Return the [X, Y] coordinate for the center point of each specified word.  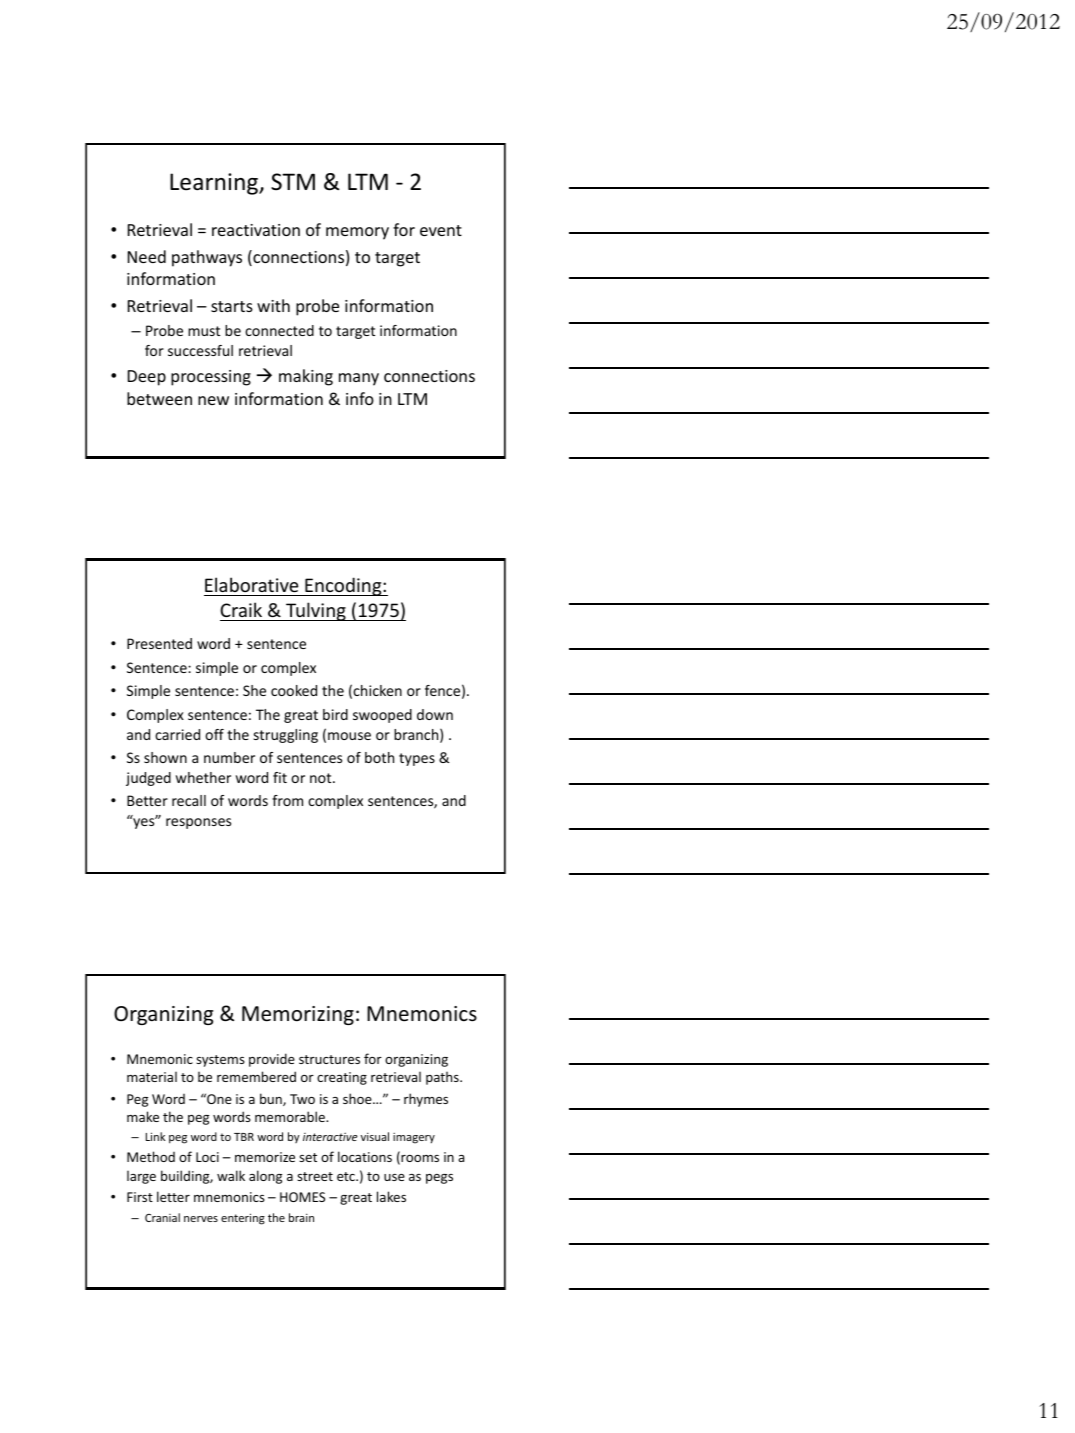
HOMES [302, 1197]
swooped [382, 716]
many [359, 379]
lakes [391, 1196]
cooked [294, 690]
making [306, 377]
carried [177, 734]
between [159, 398]
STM [293, 182]
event [441, 230]
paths [443, 1078]
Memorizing [298, 1015]
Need [147, 256]
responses [198, 823]
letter [173, 1196]
